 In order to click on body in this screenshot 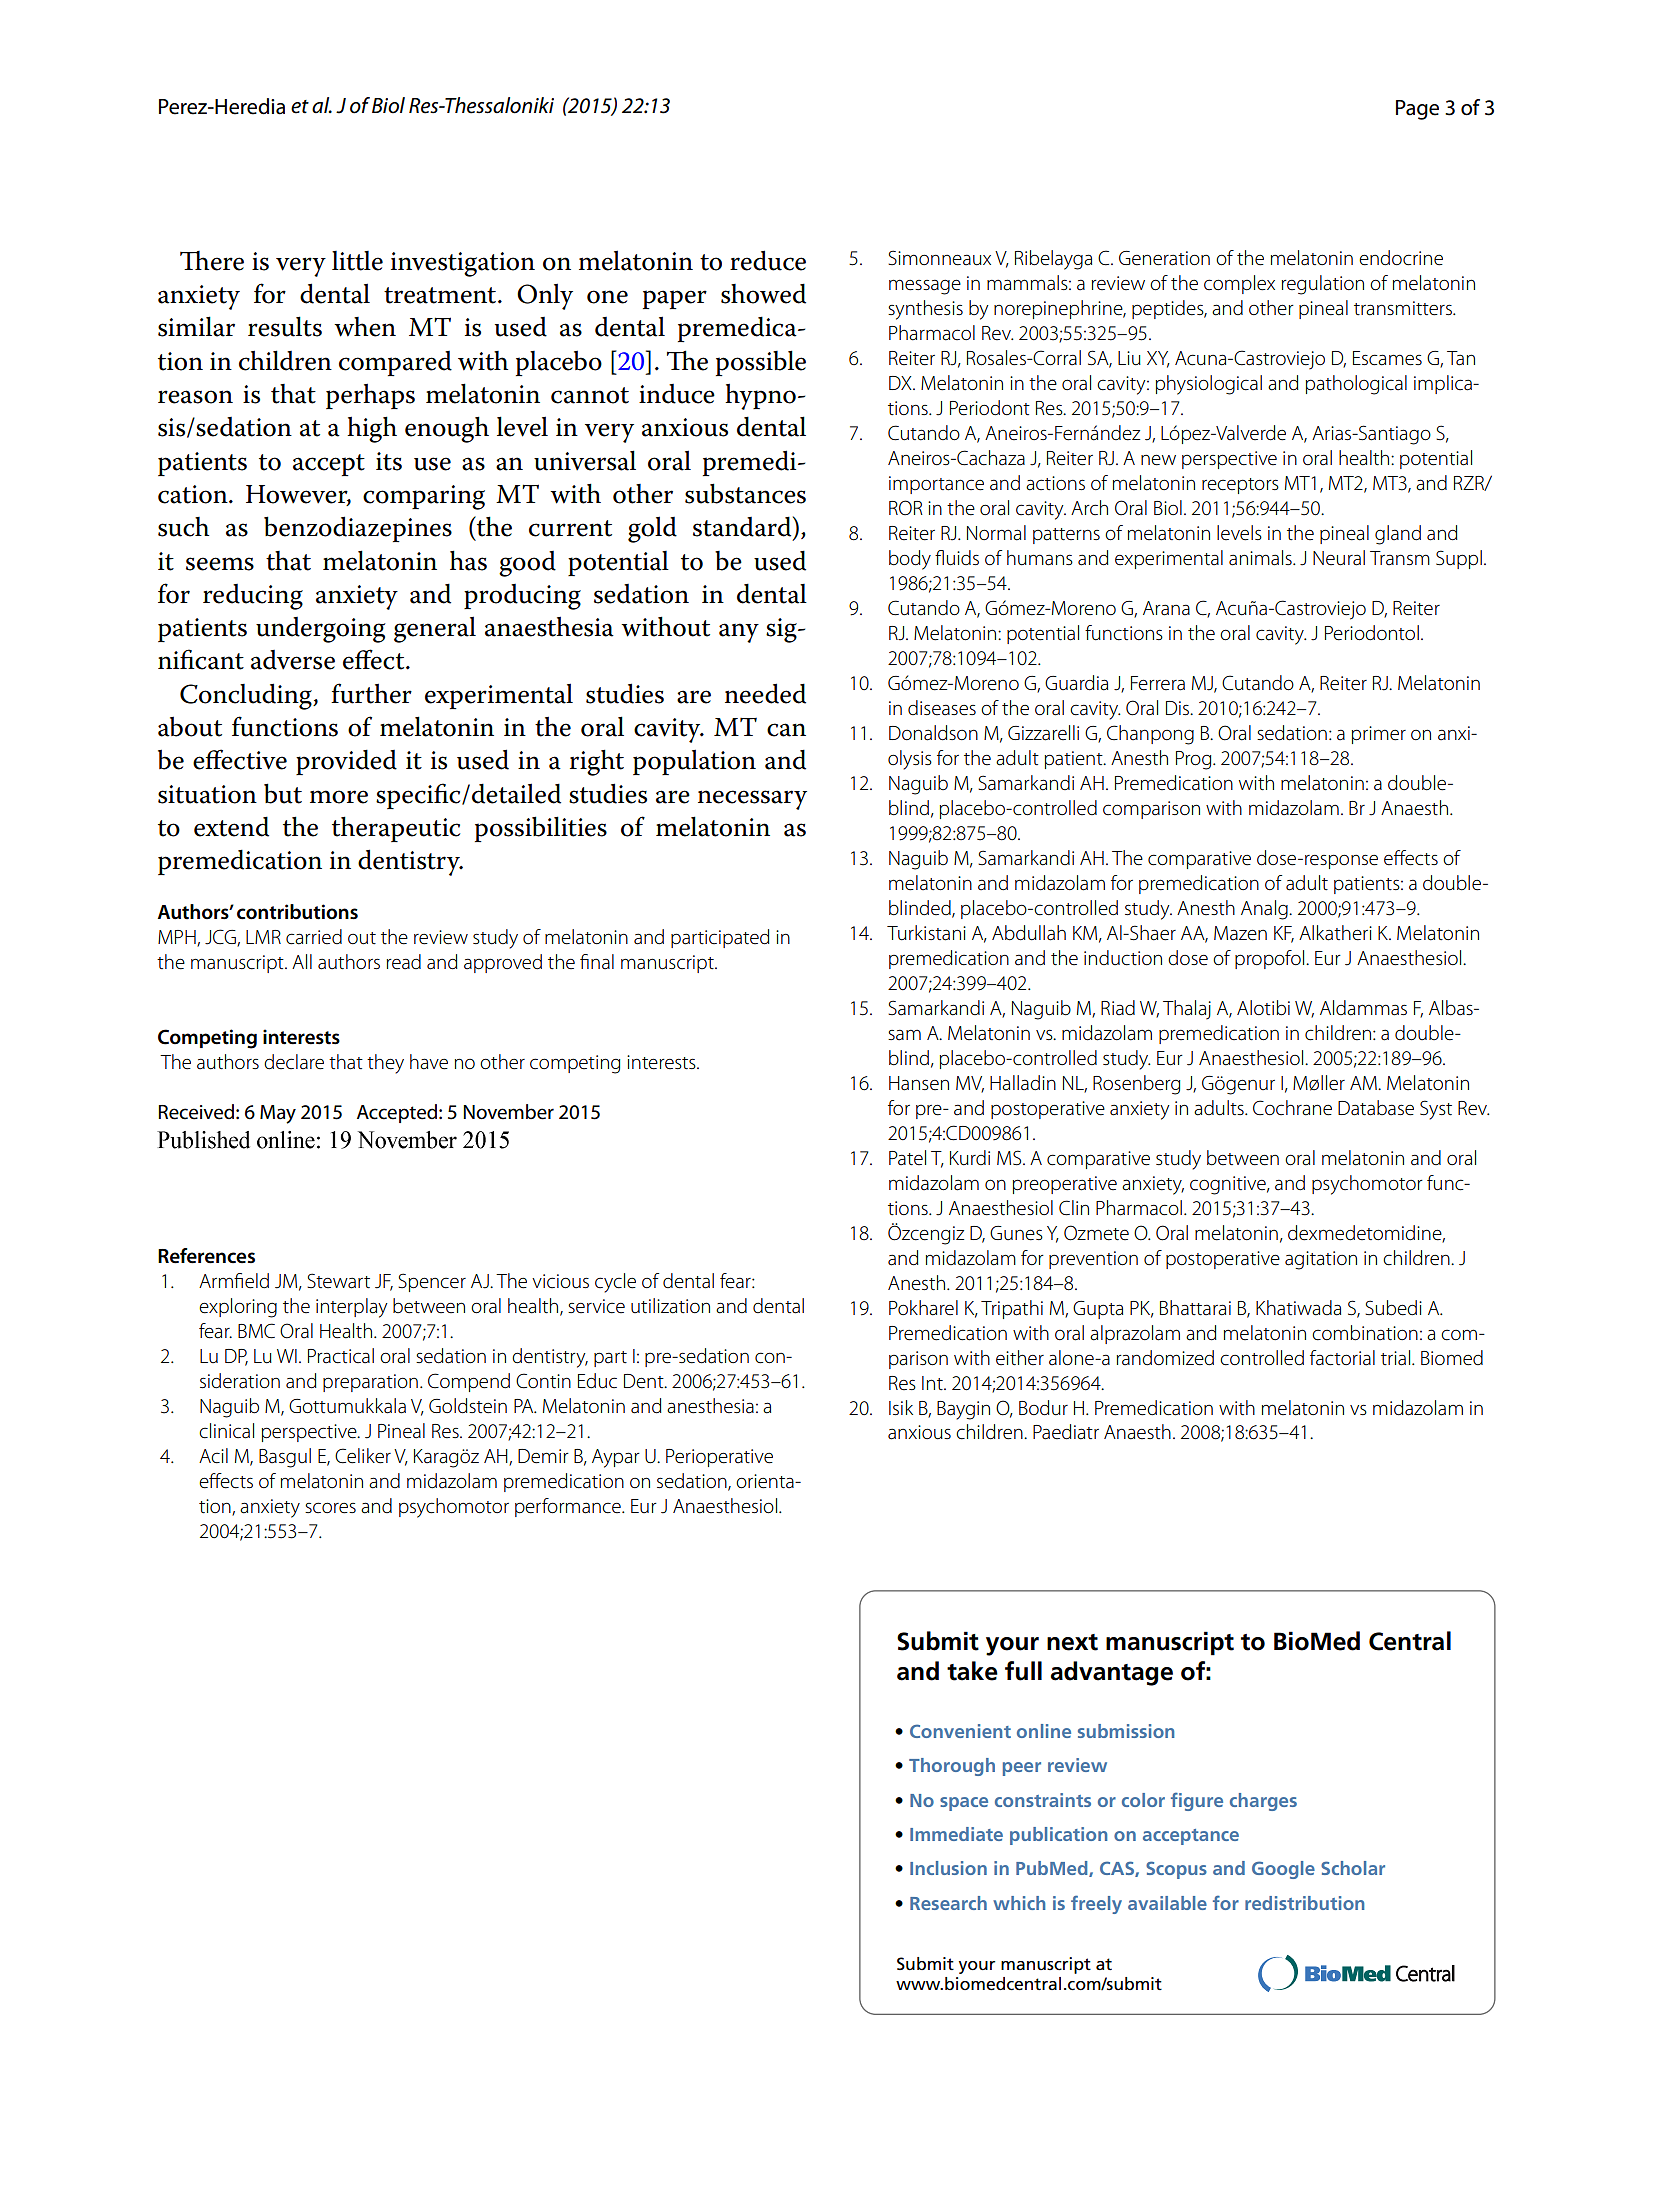, I will do `click(910, 560)`.
